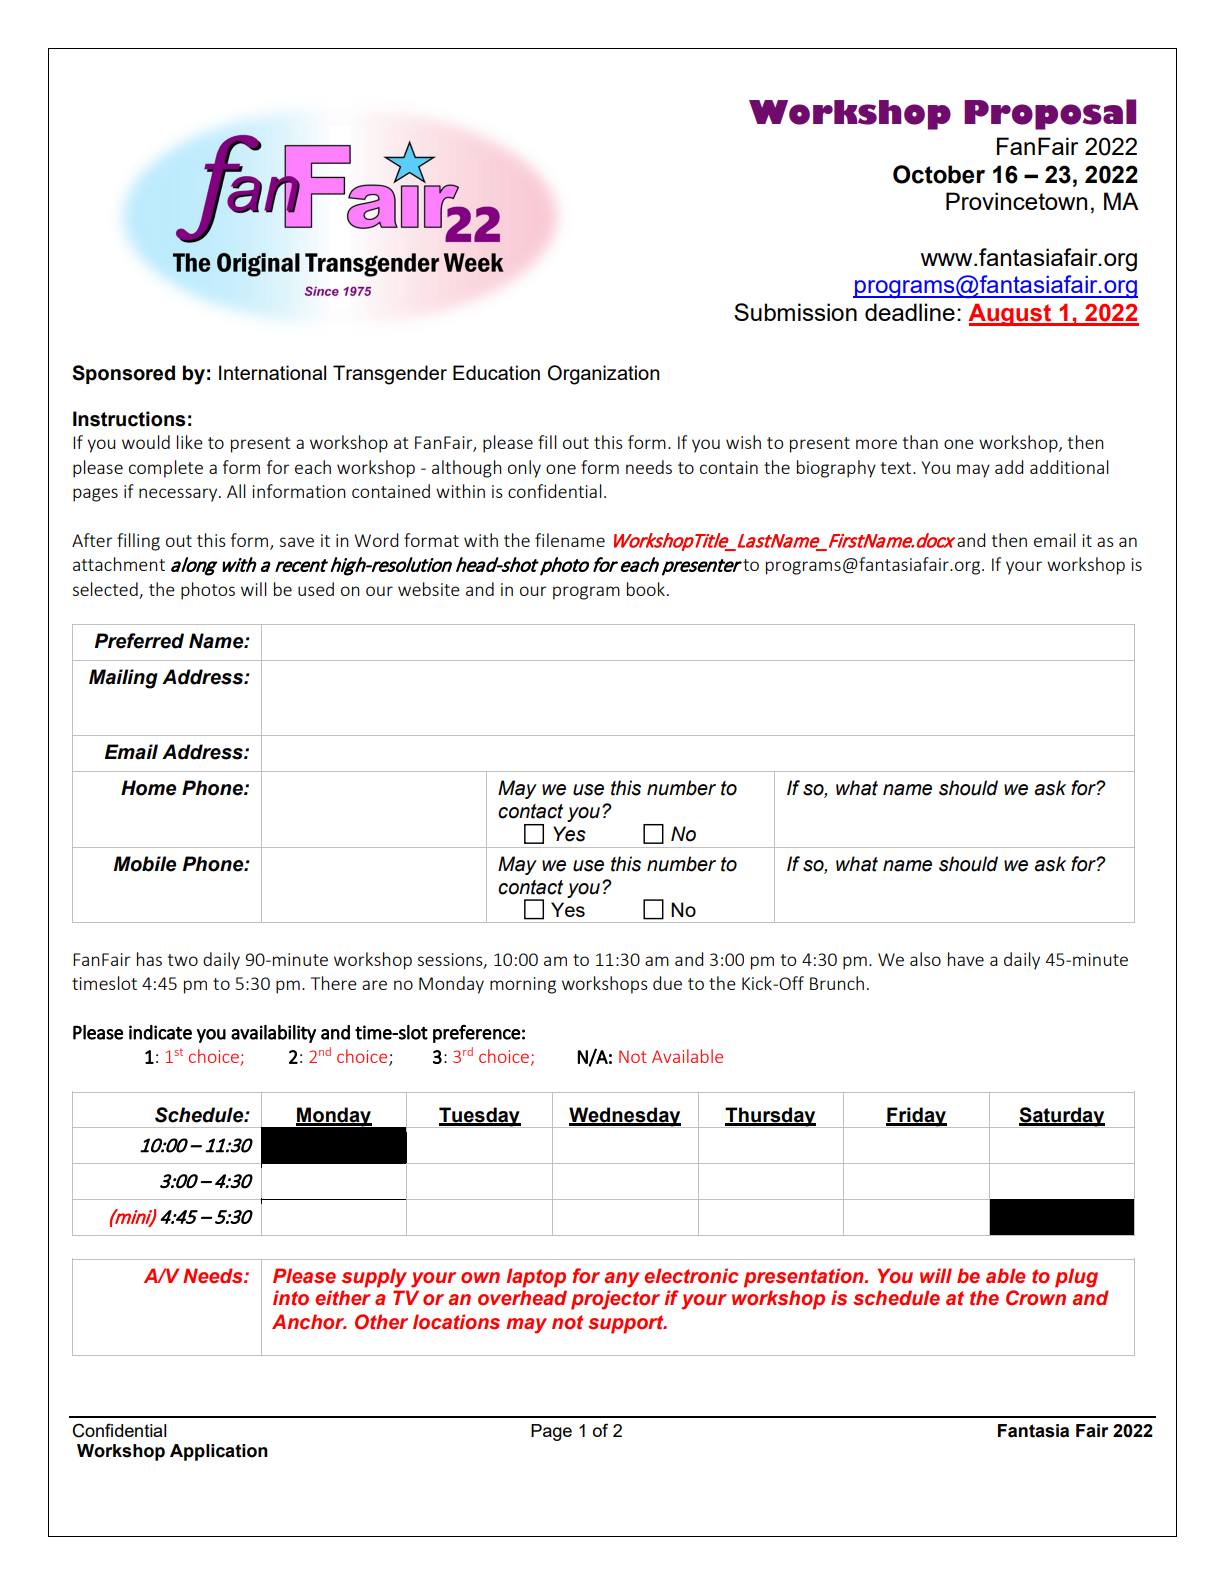  I want to click on International, so click(272, 372).
